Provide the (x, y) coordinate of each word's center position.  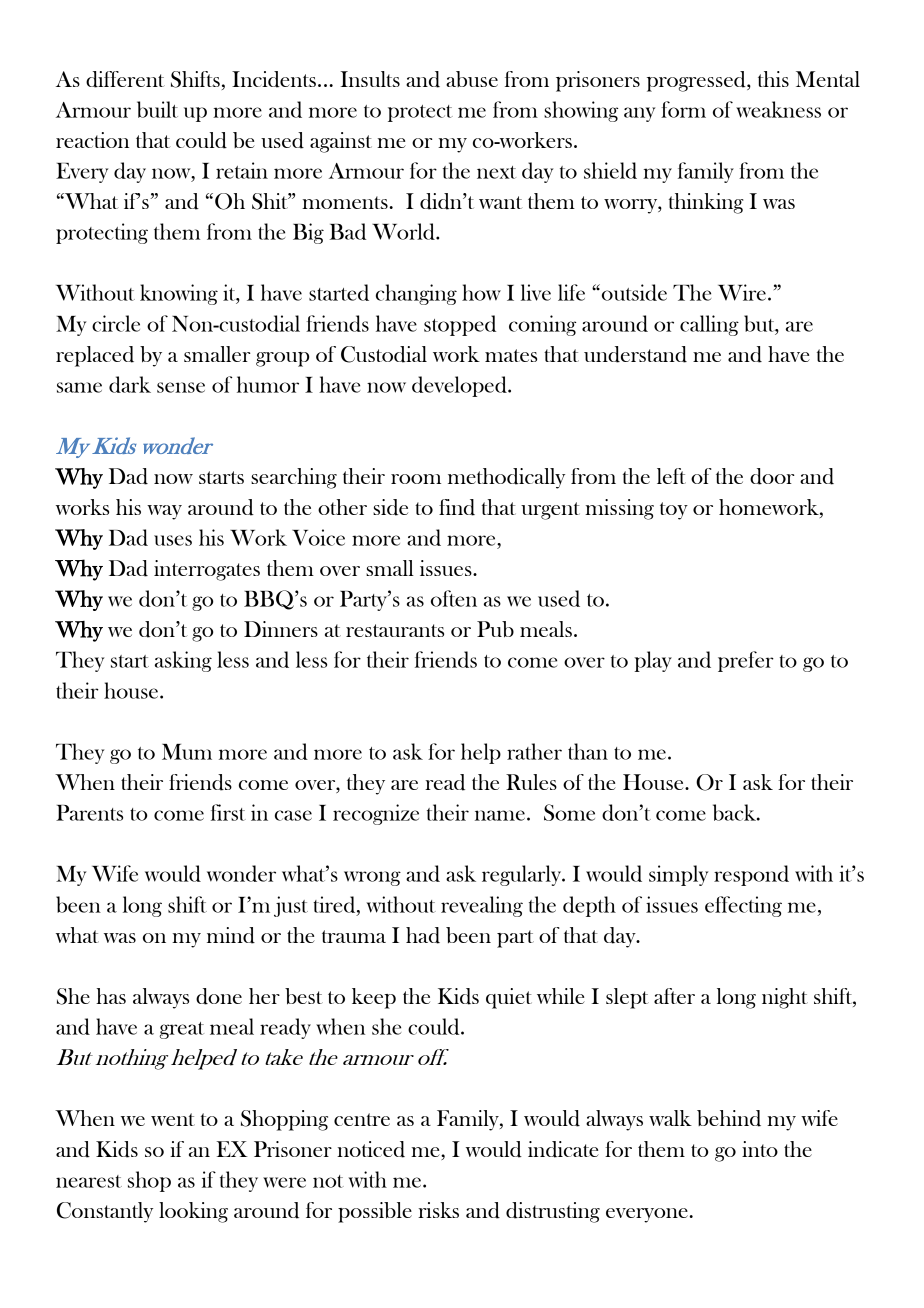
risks (438, 1210)
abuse (472, 79)
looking (193, 1212)
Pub (495, 629)
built (157, 109)
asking (183, 661)
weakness (778, 109)
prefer (746, 661)
